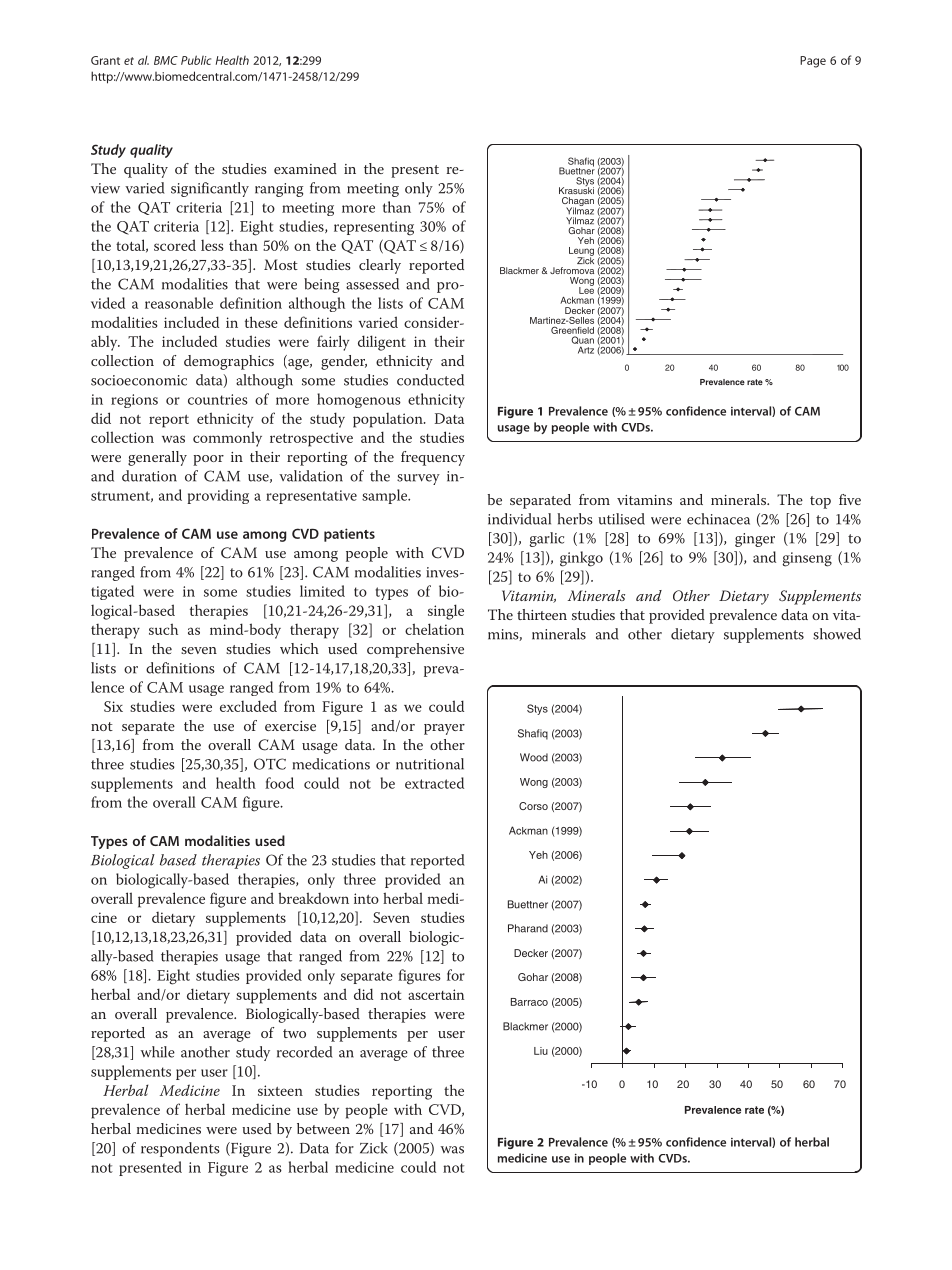 This page has height=1270, width=952. I want to click on Page, so click(813, 62).
